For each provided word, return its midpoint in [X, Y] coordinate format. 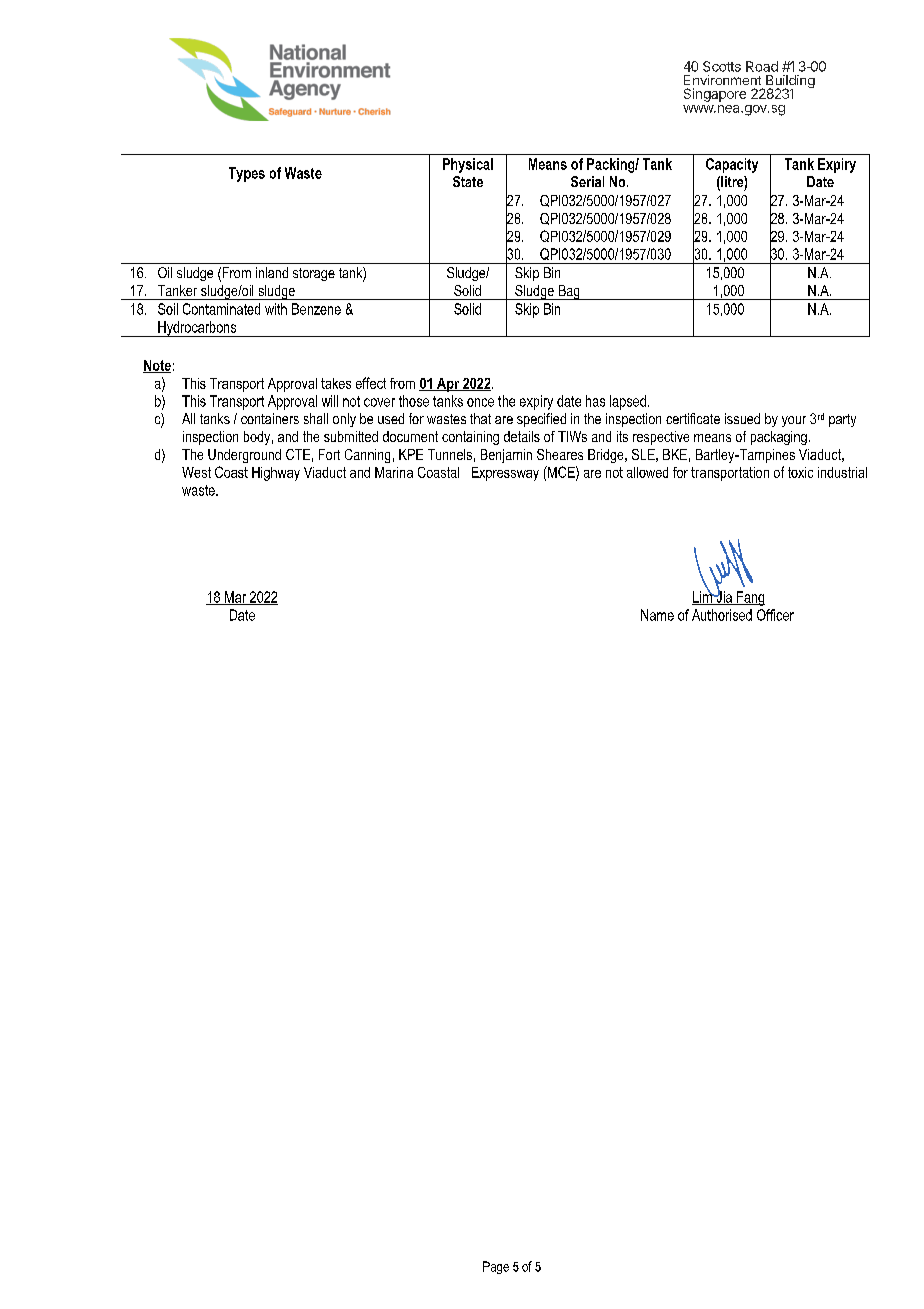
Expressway [505, 474]
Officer [775, 615]
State [468, 181]
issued [742, 418]
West [196, 472]
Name [657, 615]
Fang [750, 598]
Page [496, 1267]
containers [270, 418]
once [480, 402]
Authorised [722, 615]
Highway [276, 474]
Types [247, 174]
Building [789, 83]
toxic [800, 472]
